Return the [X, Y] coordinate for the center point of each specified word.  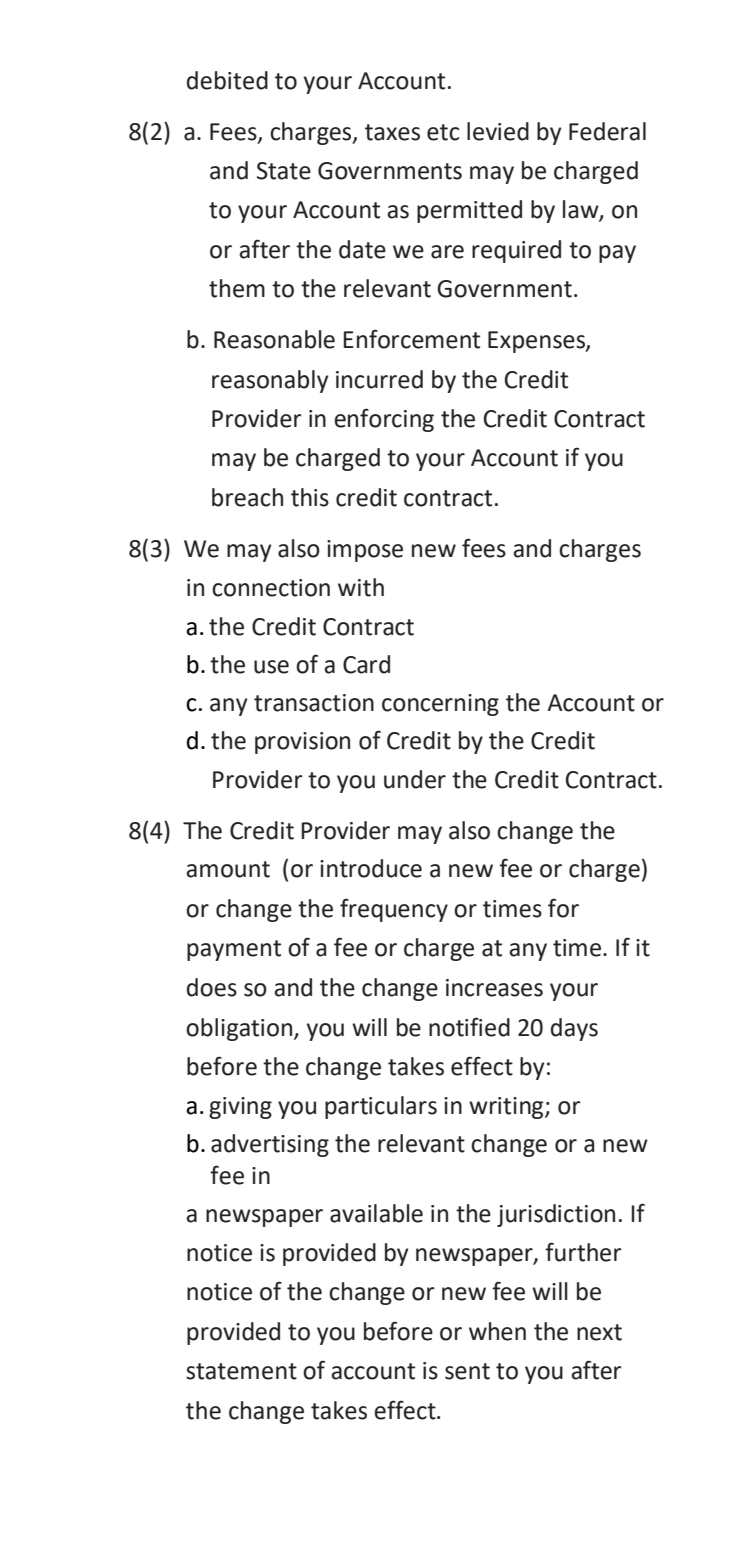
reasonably [270, 381]
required [516, 251]
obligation [240, 1029]
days [574, 1029]
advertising [270, 1145]
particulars [381, 1107]
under [415, 779]
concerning [440, 705]
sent [467, 1371]
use [271, 667]
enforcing [384, 420]
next [599, 1332]
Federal [607, 131]
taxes [392, 132]
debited [227, 80]
